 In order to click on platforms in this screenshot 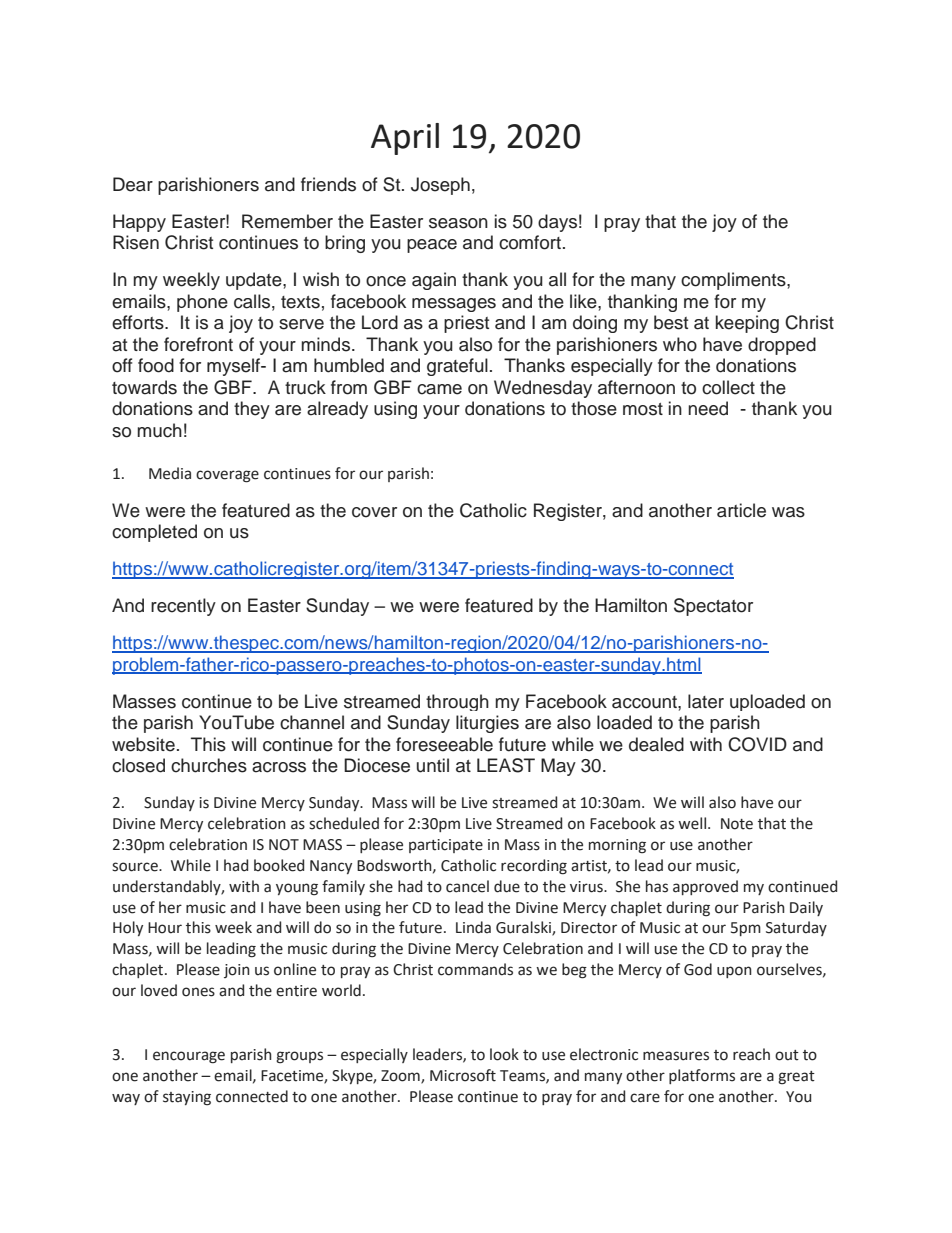, I will do `click(702, 1076)`.
